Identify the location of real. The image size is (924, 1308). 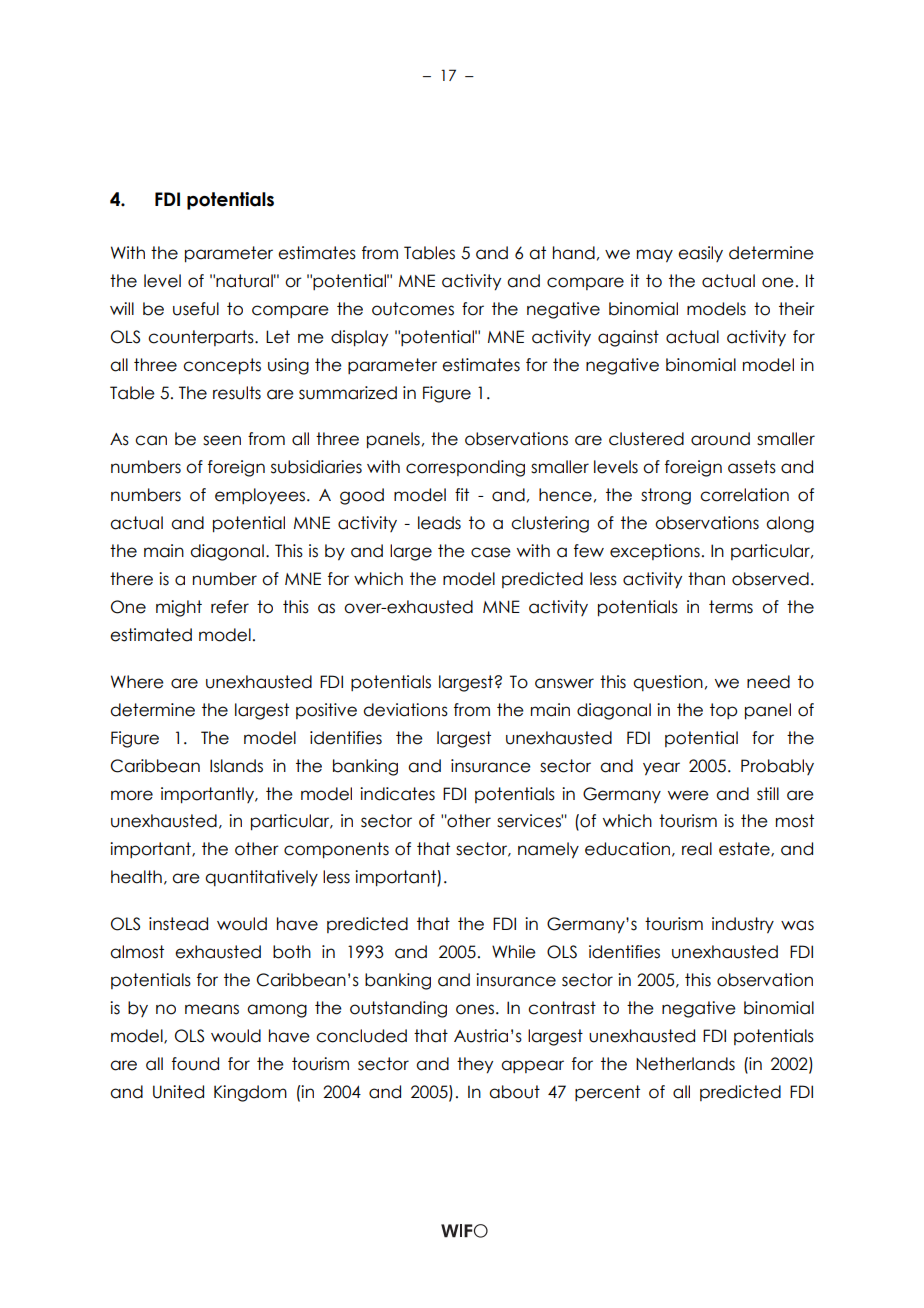
(697, 849).
